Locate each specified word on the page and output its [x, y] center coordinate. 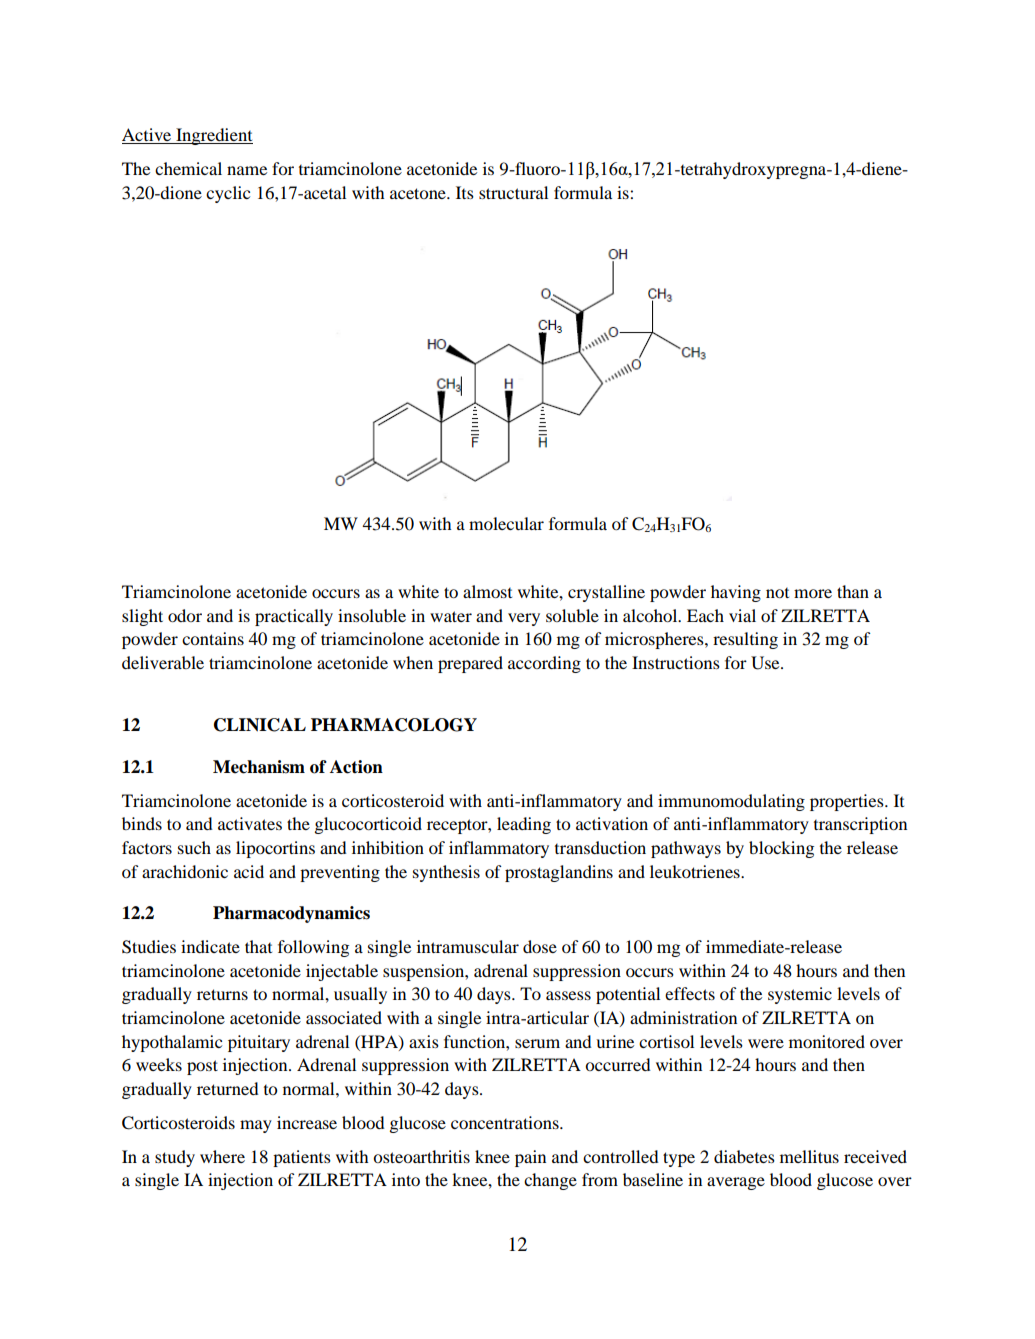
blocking [781, 849]
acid [249, 871]
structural [513, 192]
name [247, 170]
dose [540, 946]
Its [465, 192]
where [222, 1156]
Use [766, 663]
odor [185, 615]
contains [213, 638]
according [544, 664]
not [777, 593]
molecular [506, 523]
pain [530, 1158]
